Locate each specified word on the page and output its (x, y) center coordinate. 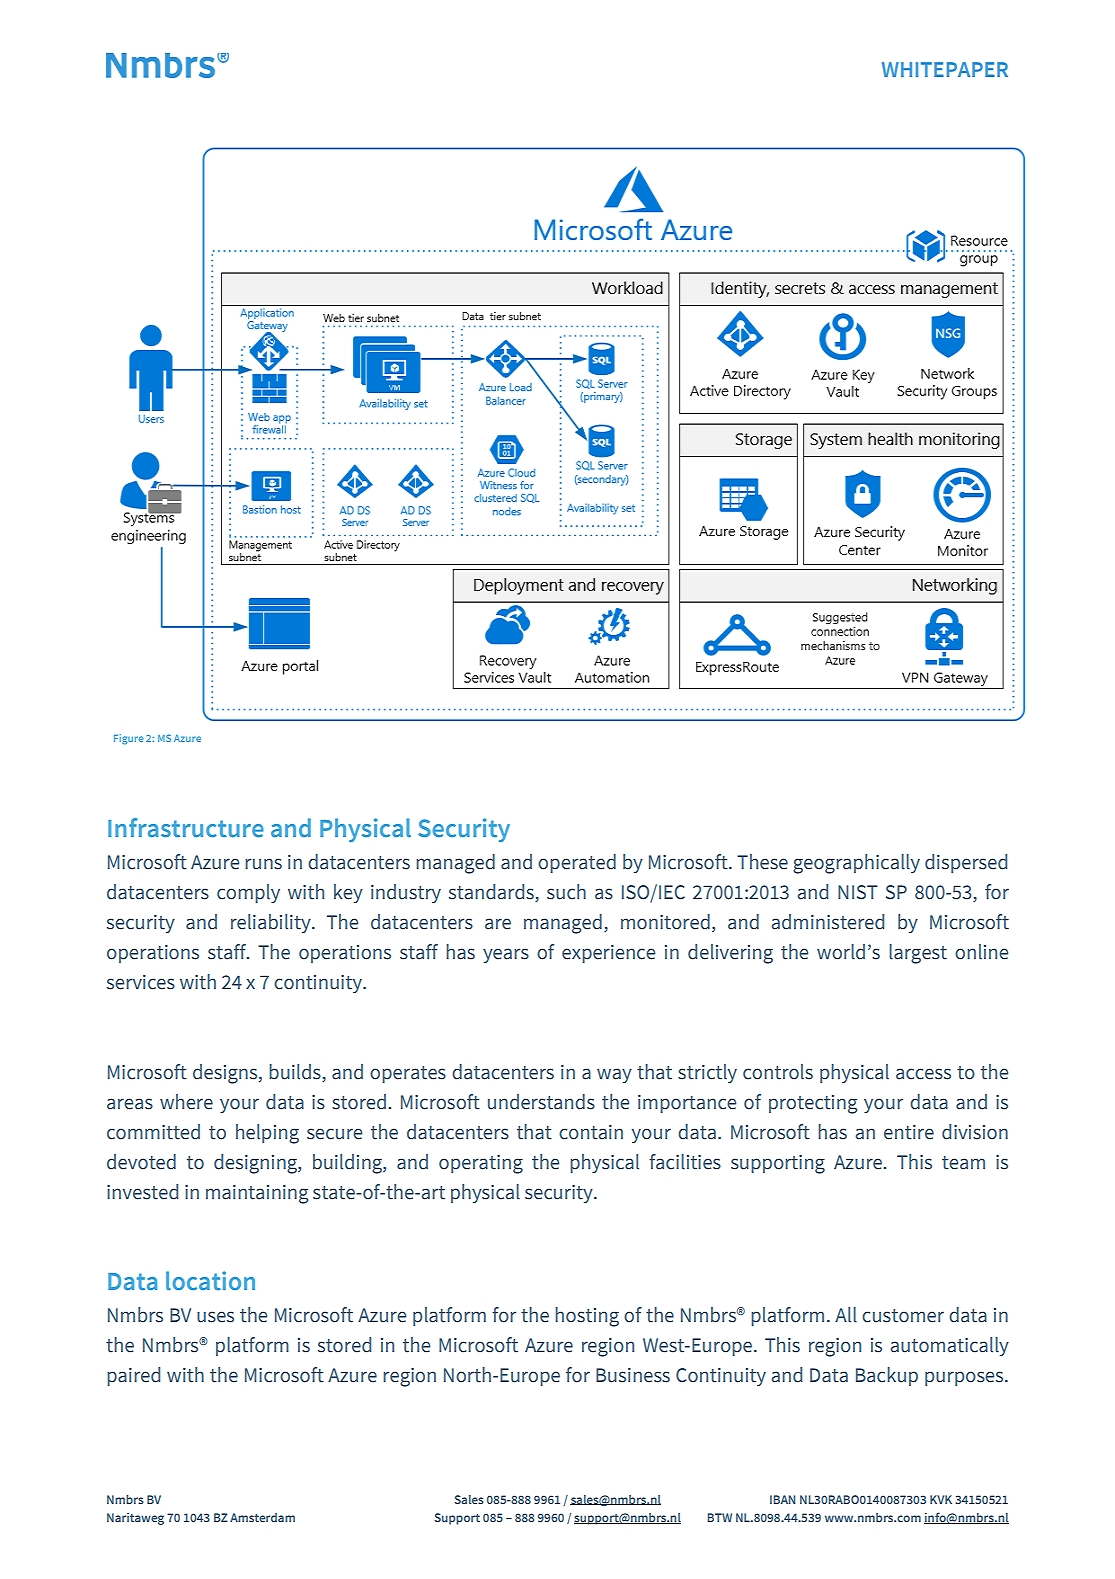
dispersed (966, 863)
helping (267, 1134)
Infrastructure (186, 827)
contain (591, 1132)
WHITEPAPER (945, 69)
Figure (128, 739)
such (566, 892)
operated (577, 863)
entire (909, 1132)
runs (263, 864)
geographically (856, 864)
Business (633, 1375)
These (762, 862)
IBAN (782, 1499)
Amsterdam (262, 1517)
